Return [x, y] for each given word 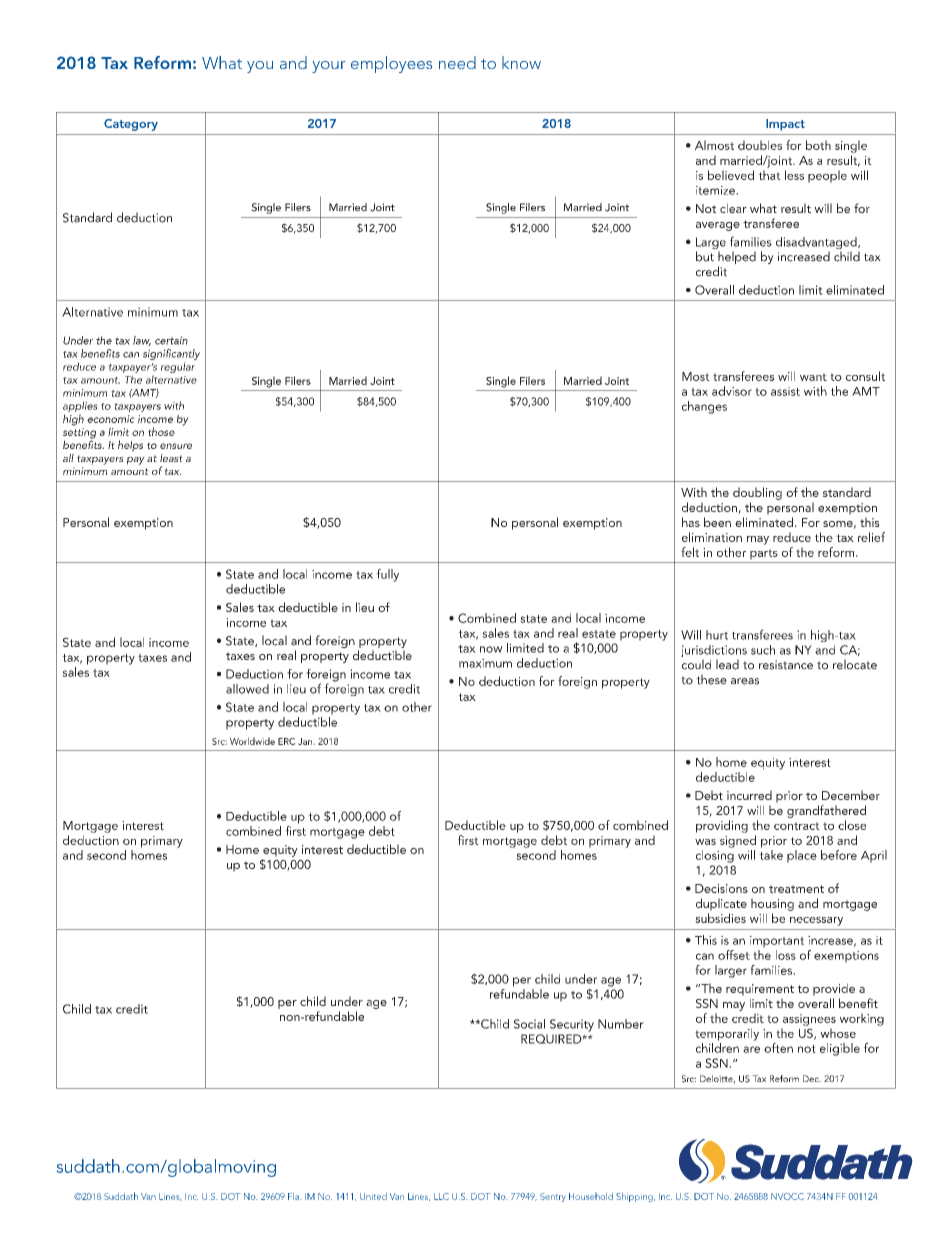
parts [764, 554]
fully [387, 575]
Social [529, 1024]
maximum [485, 663]
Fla [294, 1196]
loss [786, 955]
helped [737, 257]
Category [131, 125]
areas [745, 681]
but [705, 256]
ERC [287, 741]
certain [171, 340]
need [457, 62]
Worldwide [252, 741]
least [171, 458]
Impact [785, 125]
